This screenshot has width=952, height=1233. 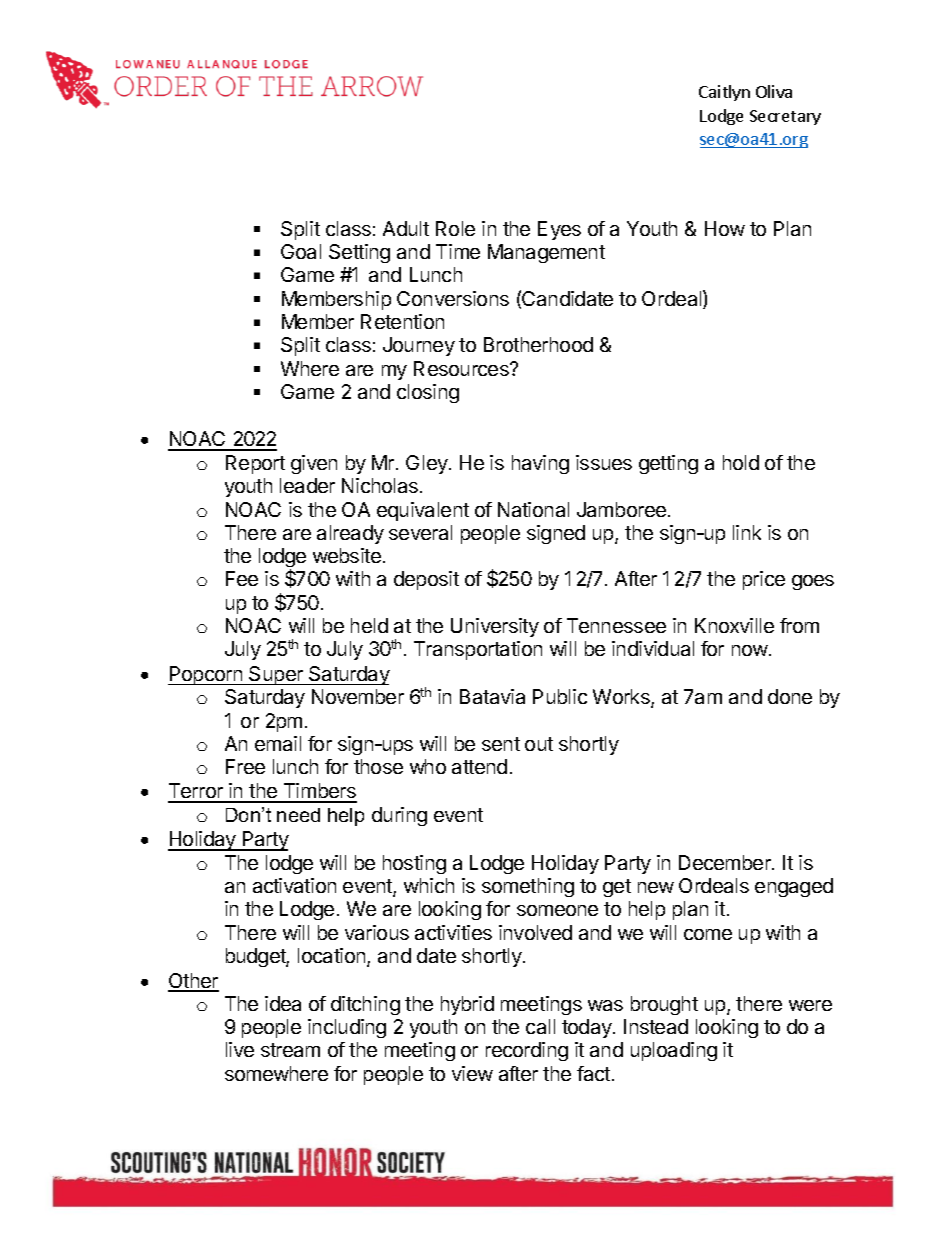 What do you see at coordinates (501, 744) in the screenshot?
I see `sent` at bounding box center [501, 744].
